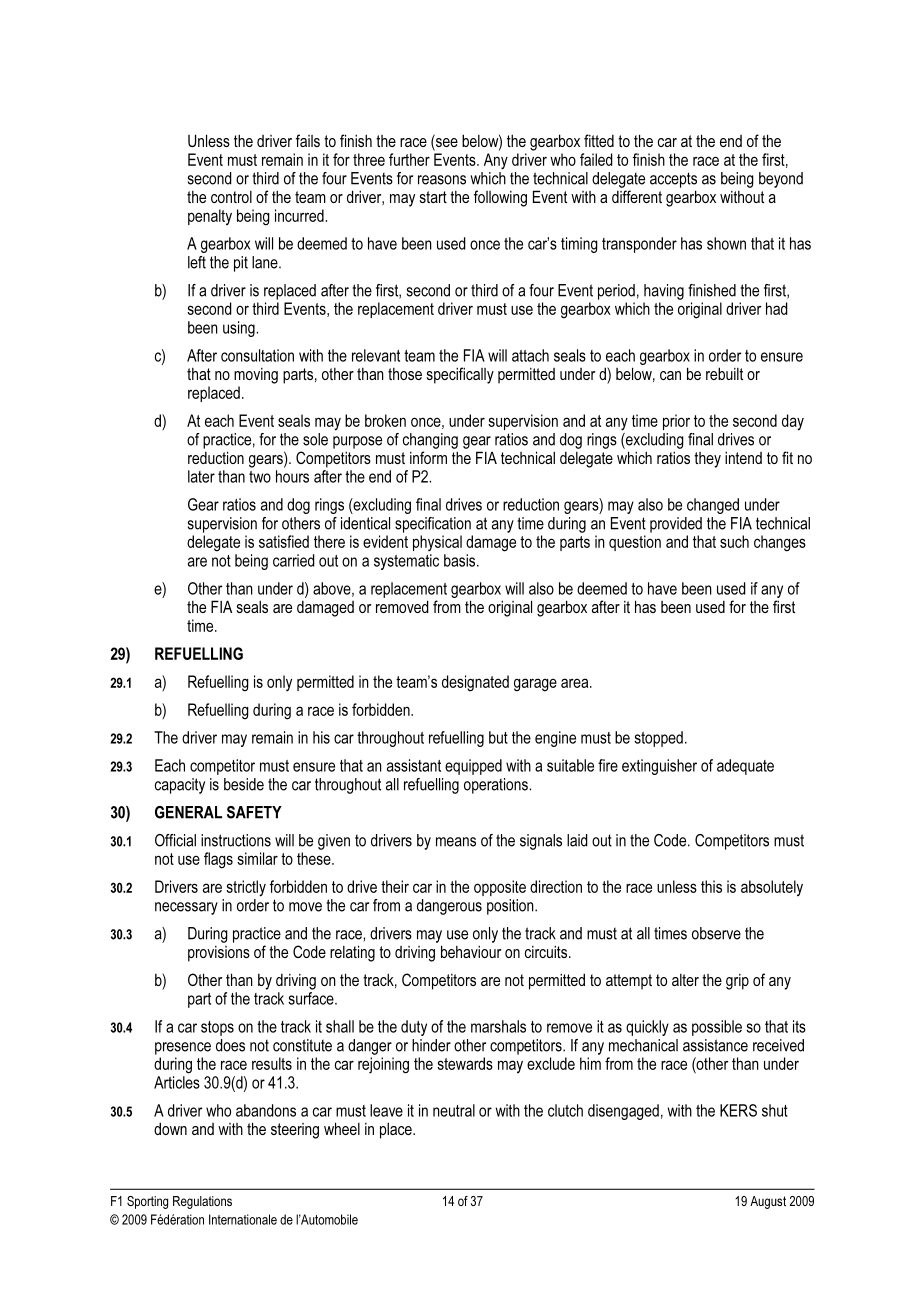 The height and width of the image is (1308, 924). What do you see at coordinates (713, 506) in the image?
I see `changed` at bounding box center [713, 506].
